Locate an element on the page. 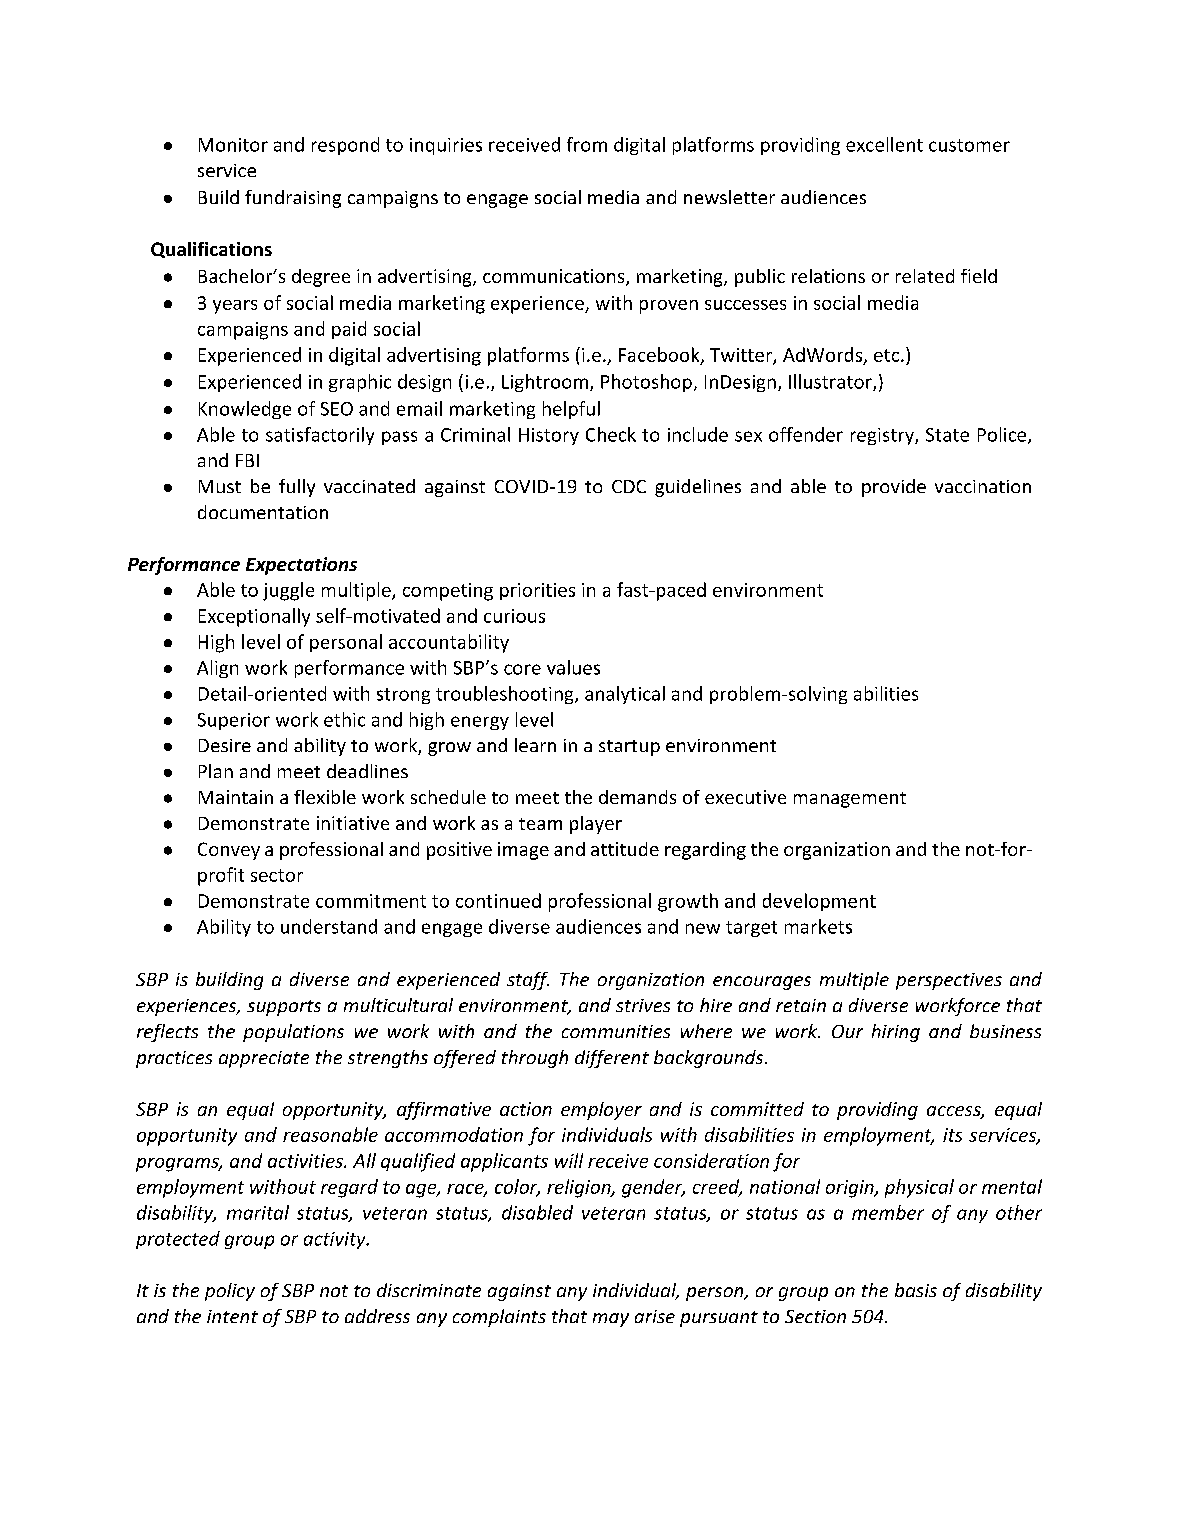 Image resolution: width=1181 pixels, height=1528 pixels. communities is located at coordinates (616, 1031).
